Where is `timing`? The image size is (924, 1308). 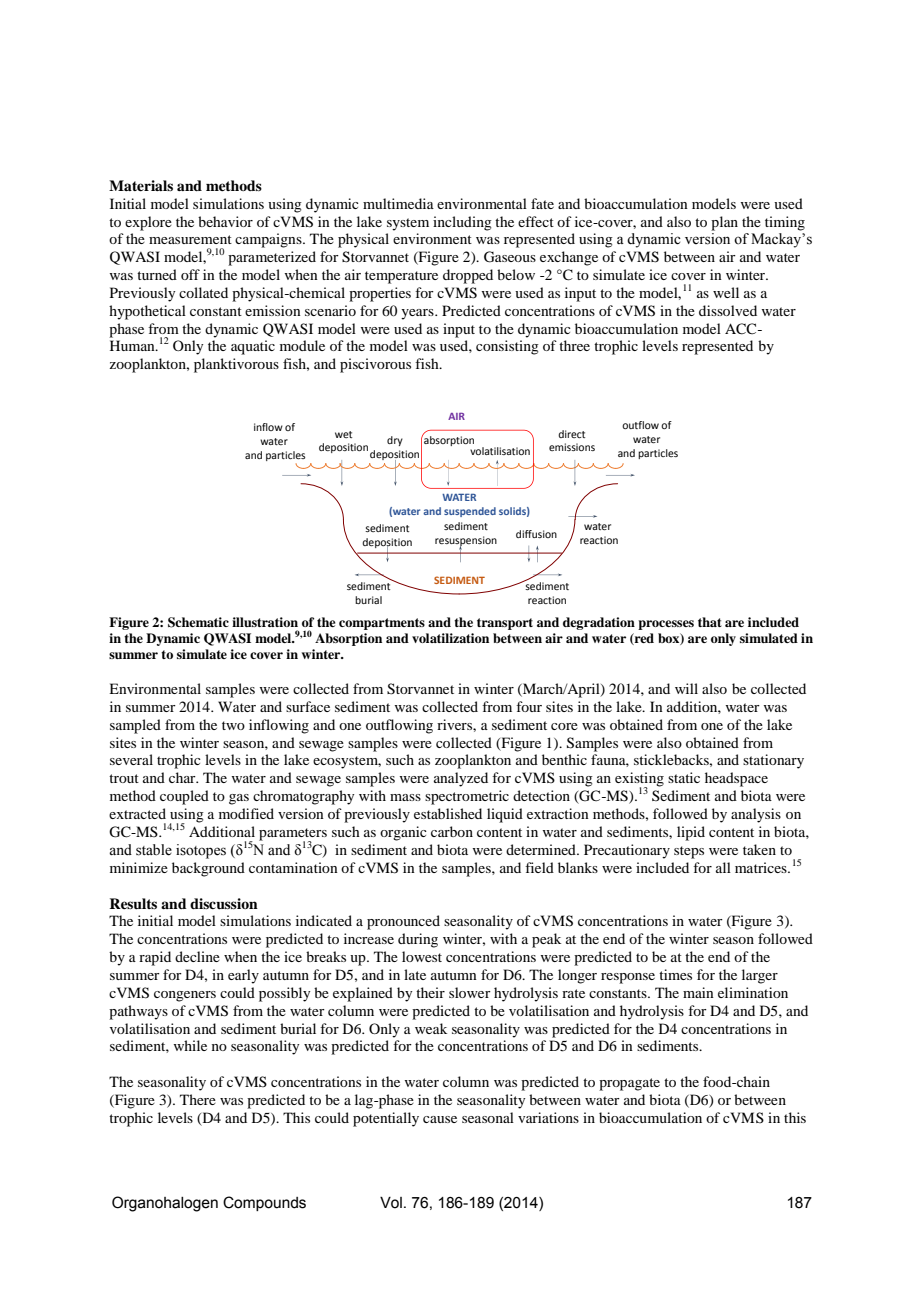
timing is located at coordinates (785, 223).
